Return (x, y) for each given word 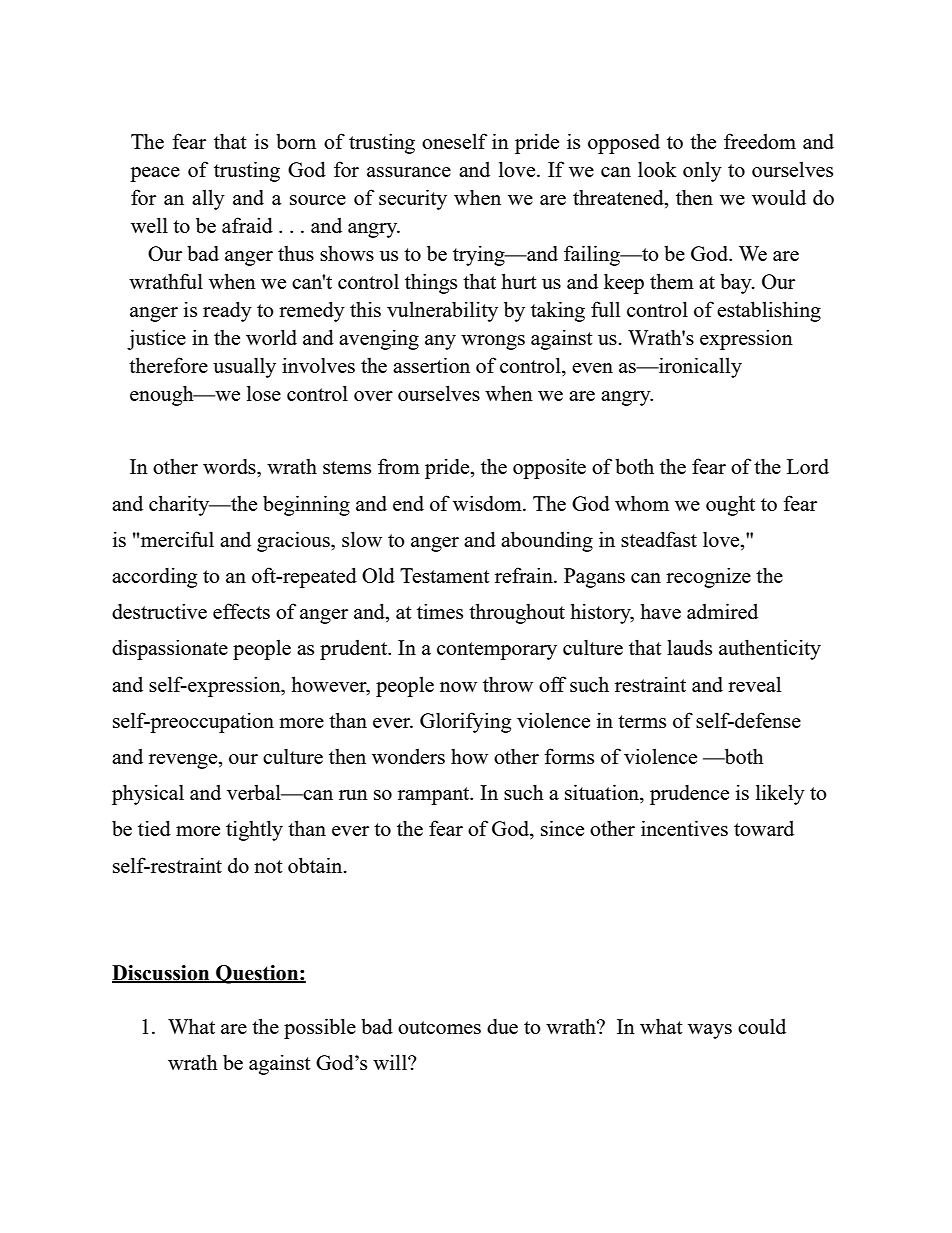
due (502, 1026)
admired (722, 611)
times (440, 611)
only (702, 171)
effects (241, 611)
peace (155, 174)
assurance (409, 172)
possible (320, 1028)
